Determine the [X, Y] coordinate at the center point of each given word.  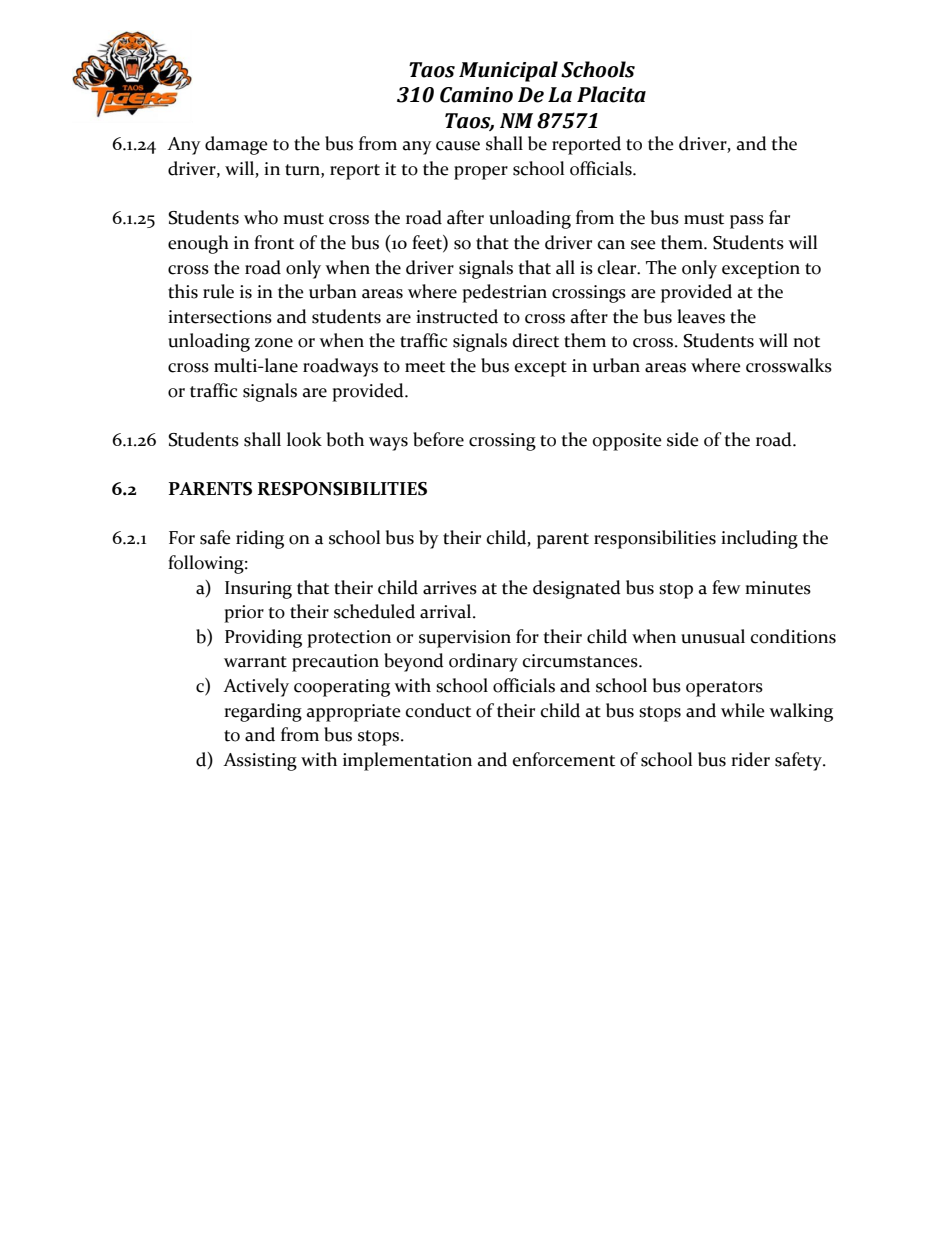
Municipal [508, 71]
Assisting [260, 762]
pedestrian [504, 293]
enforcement [564, 759]
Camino [476, 95]
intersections [220, 317]
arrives [450, 588]
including [759, 539]
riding [260, 539]
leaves [701, 316]
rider [750, 759]
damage [236, 145]
